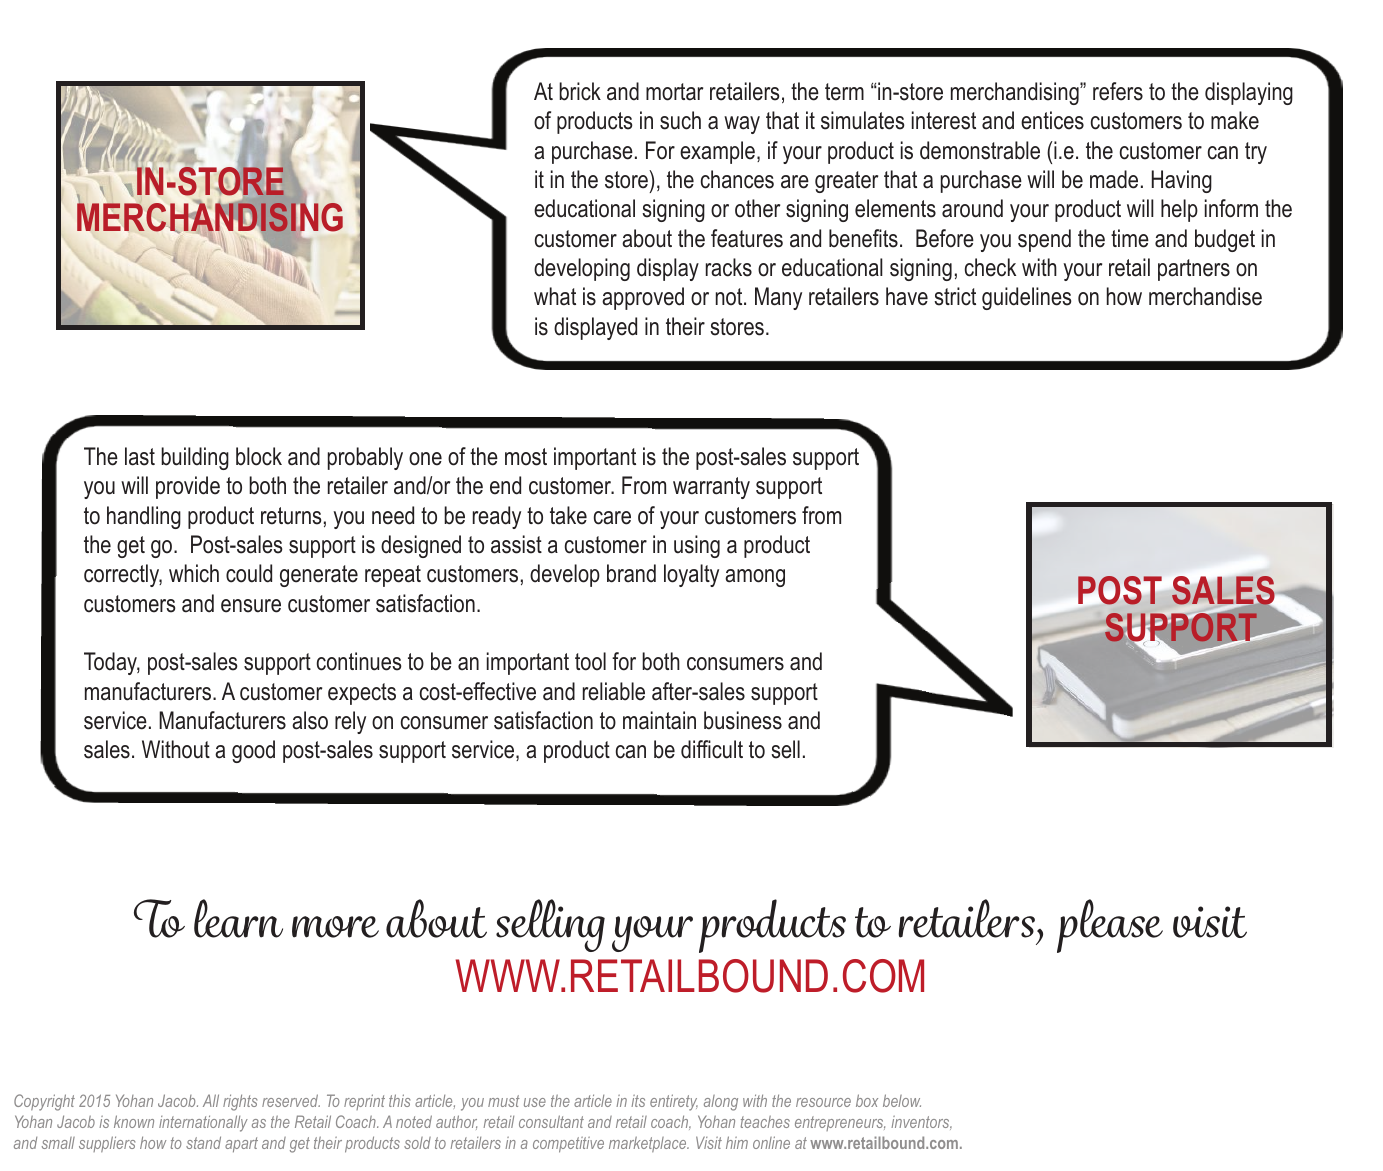 The height and width of the screenshot is (1171, 1383). What do you see at coordinates (580, 91) in the screenshot?
I see `brick` at bounding box center [580, 91].
